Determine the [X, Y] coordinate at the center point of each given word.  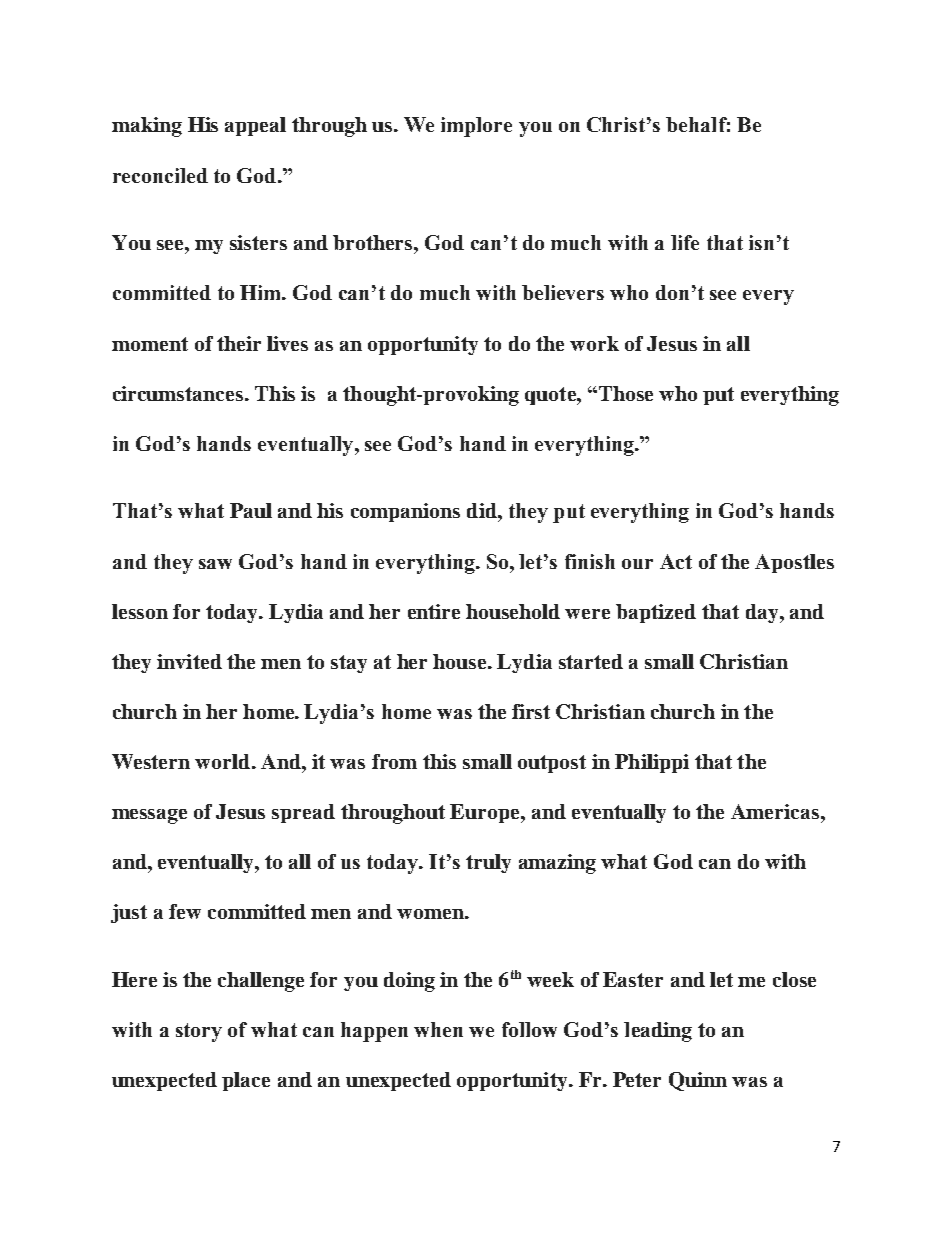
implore [476, 127]
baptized [656, 613]
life [685, 242]
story [199, 1032]
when [438, 1029]
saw [215, 564]
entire [434, 611]
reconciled [160, 175]
